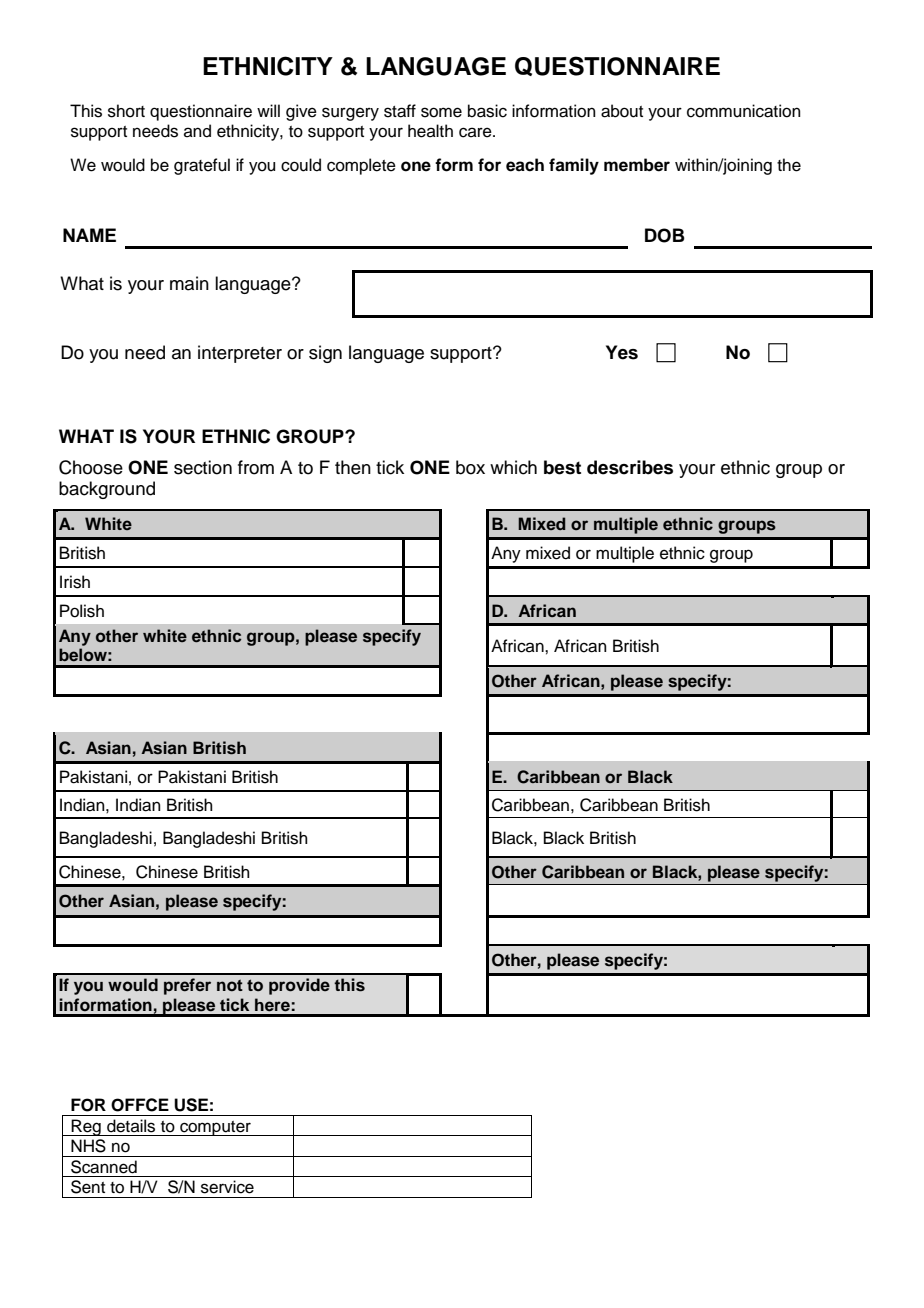 The image size is (924, 1308). I want to click on computer, so click(215, 1128).
